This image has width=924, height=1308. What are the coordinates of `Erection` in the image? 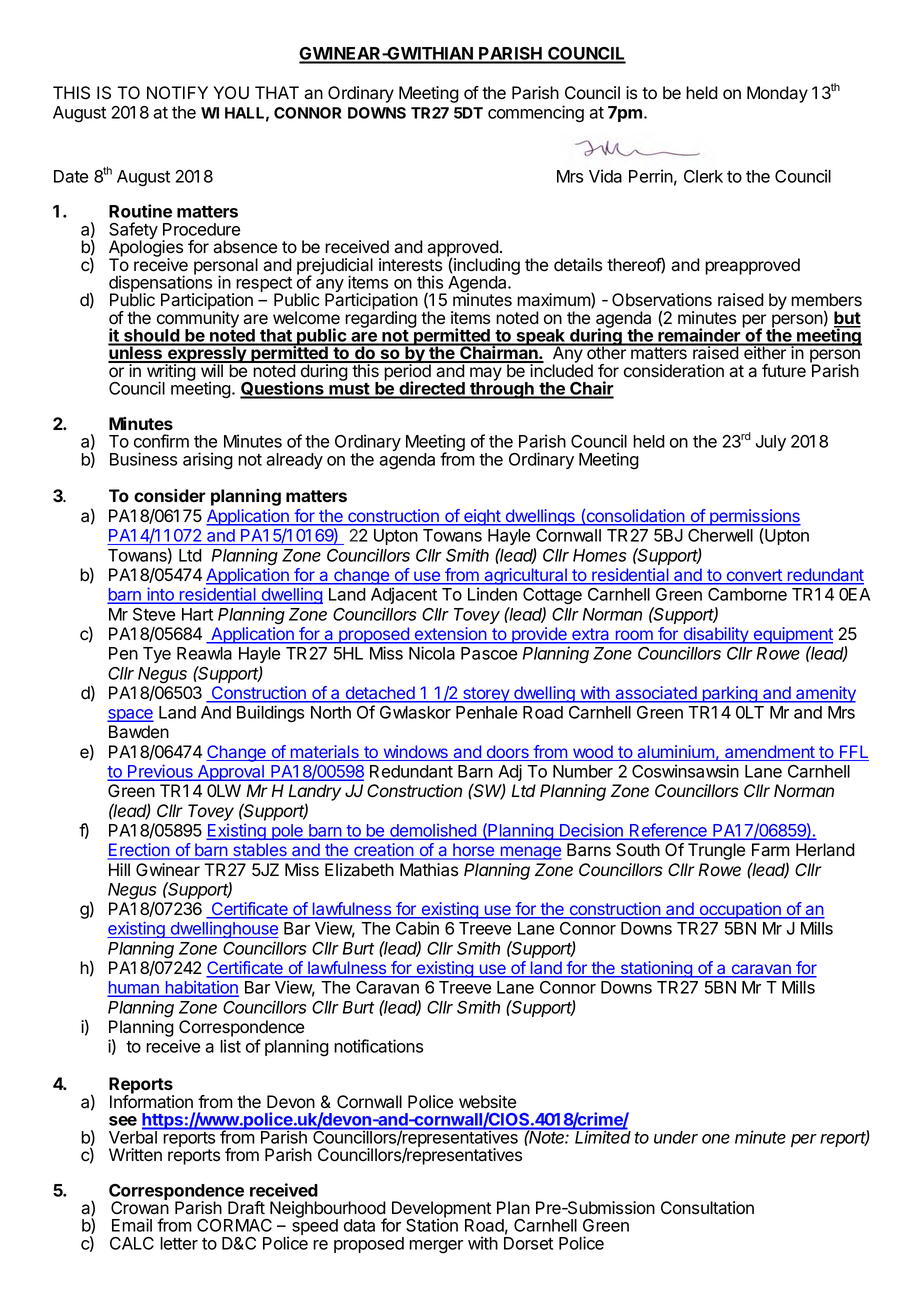 It's located at (139, 851).
